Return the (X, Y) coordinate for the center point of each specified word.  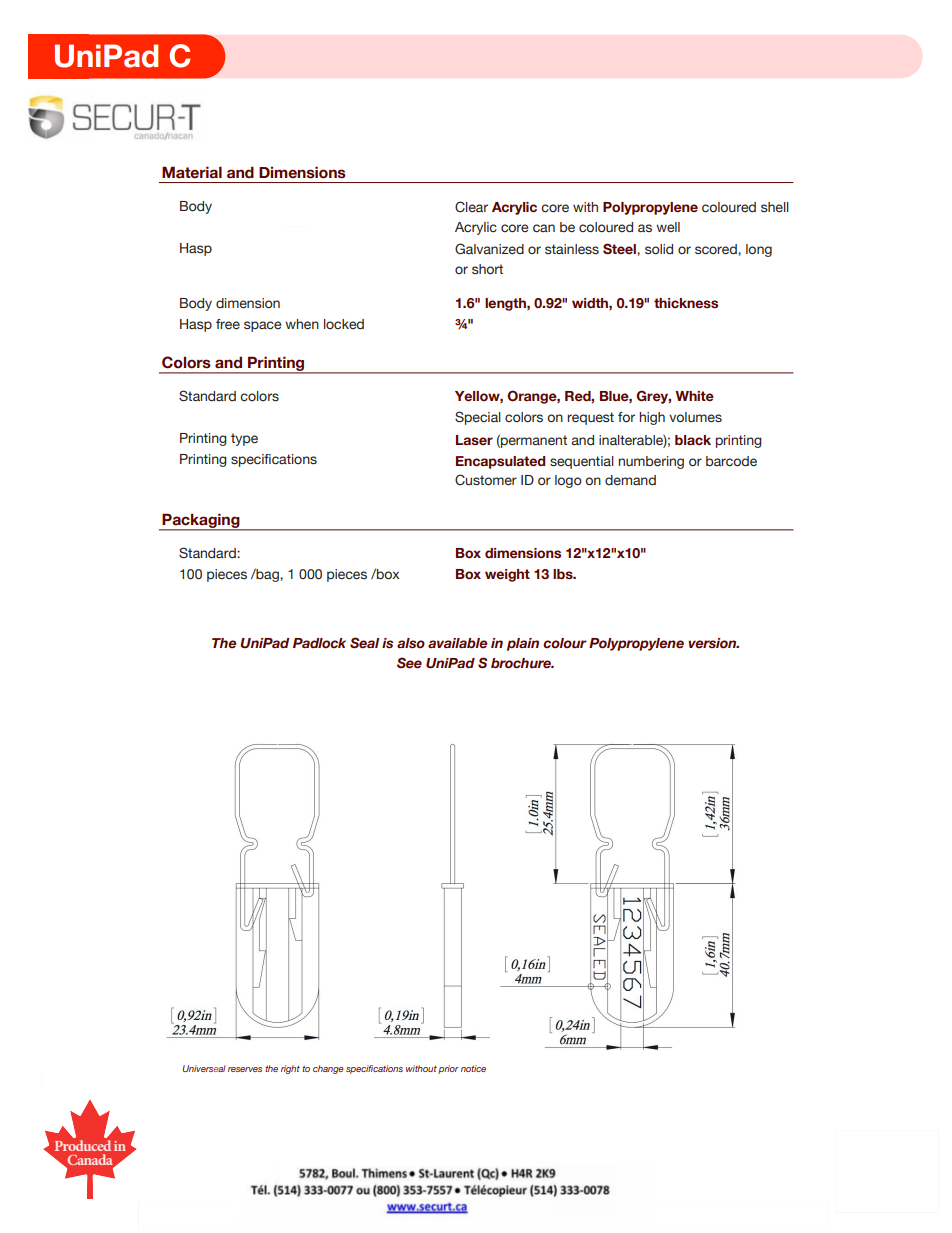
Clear (471, 207)
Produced (83, 1144)
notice (473, 1068)
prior (448, 1069)
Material (192, 172)
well (668, 227)
